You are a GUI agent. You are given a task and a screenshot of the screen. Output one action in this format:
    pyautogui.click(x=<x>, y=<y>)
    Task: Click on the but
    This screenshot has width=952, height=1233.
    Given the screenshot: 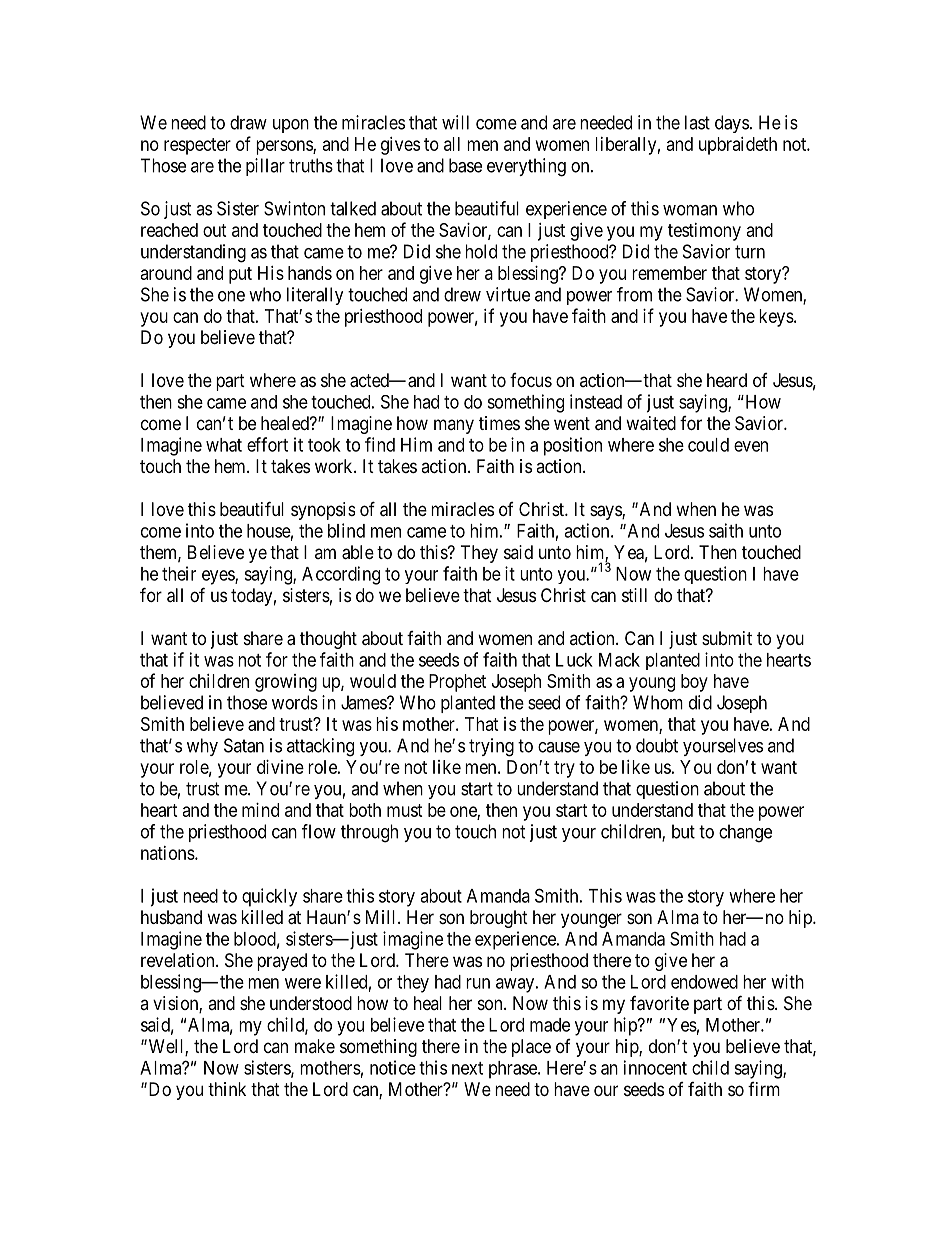 What is the action you would take?
    pyautogui.click(x=683, y=831)
